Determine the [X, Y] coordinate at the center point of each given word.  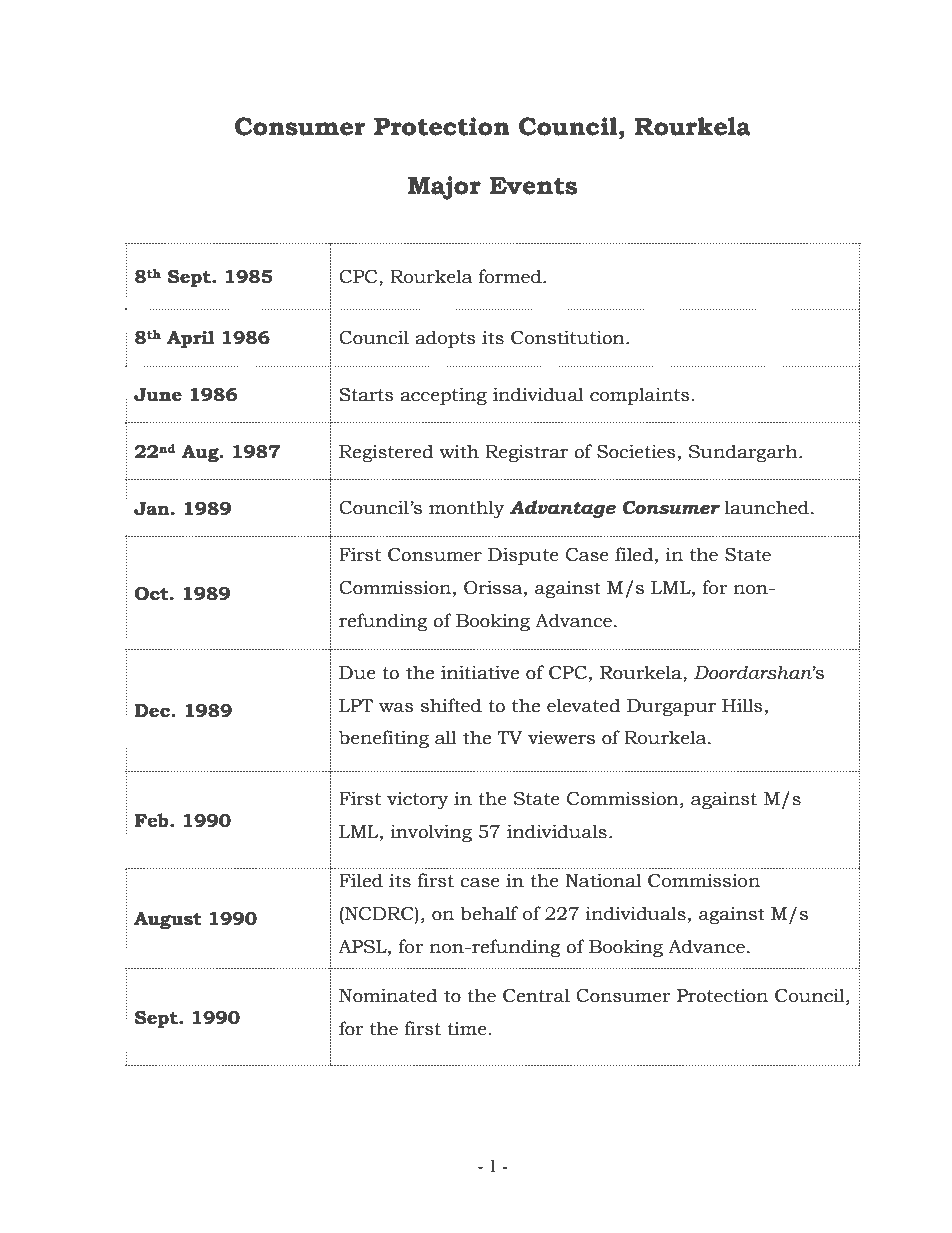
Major [444, 188]
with [459, 451]
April [191, 339]
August [168, 920]
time [467, 1028]
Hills [742, 705]
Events [533, 186]
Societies [636, 451]
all [446, 737]
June [158, 395]
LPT [356, 705]
